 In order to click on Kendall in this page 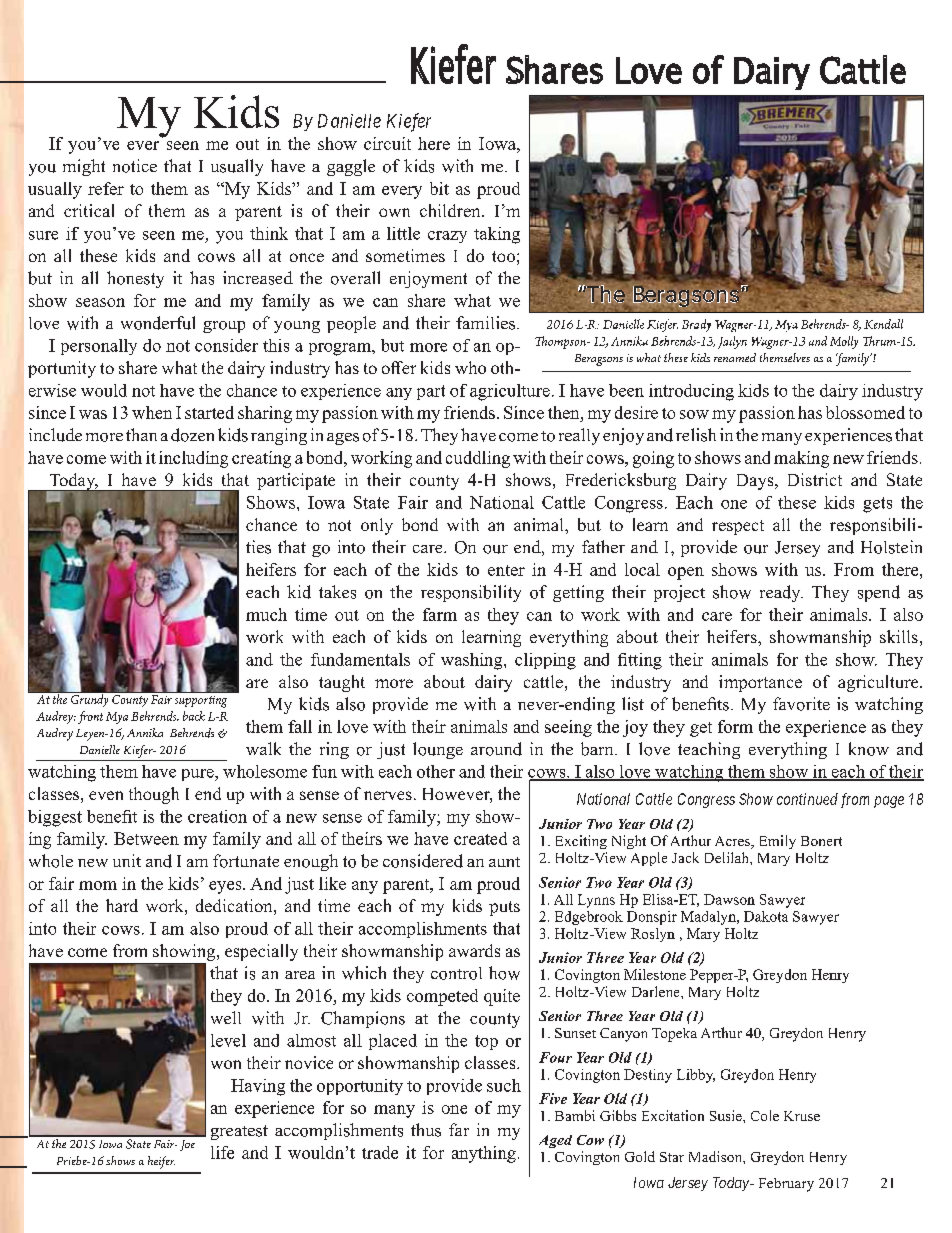, I will do `click(883, 324)`.
